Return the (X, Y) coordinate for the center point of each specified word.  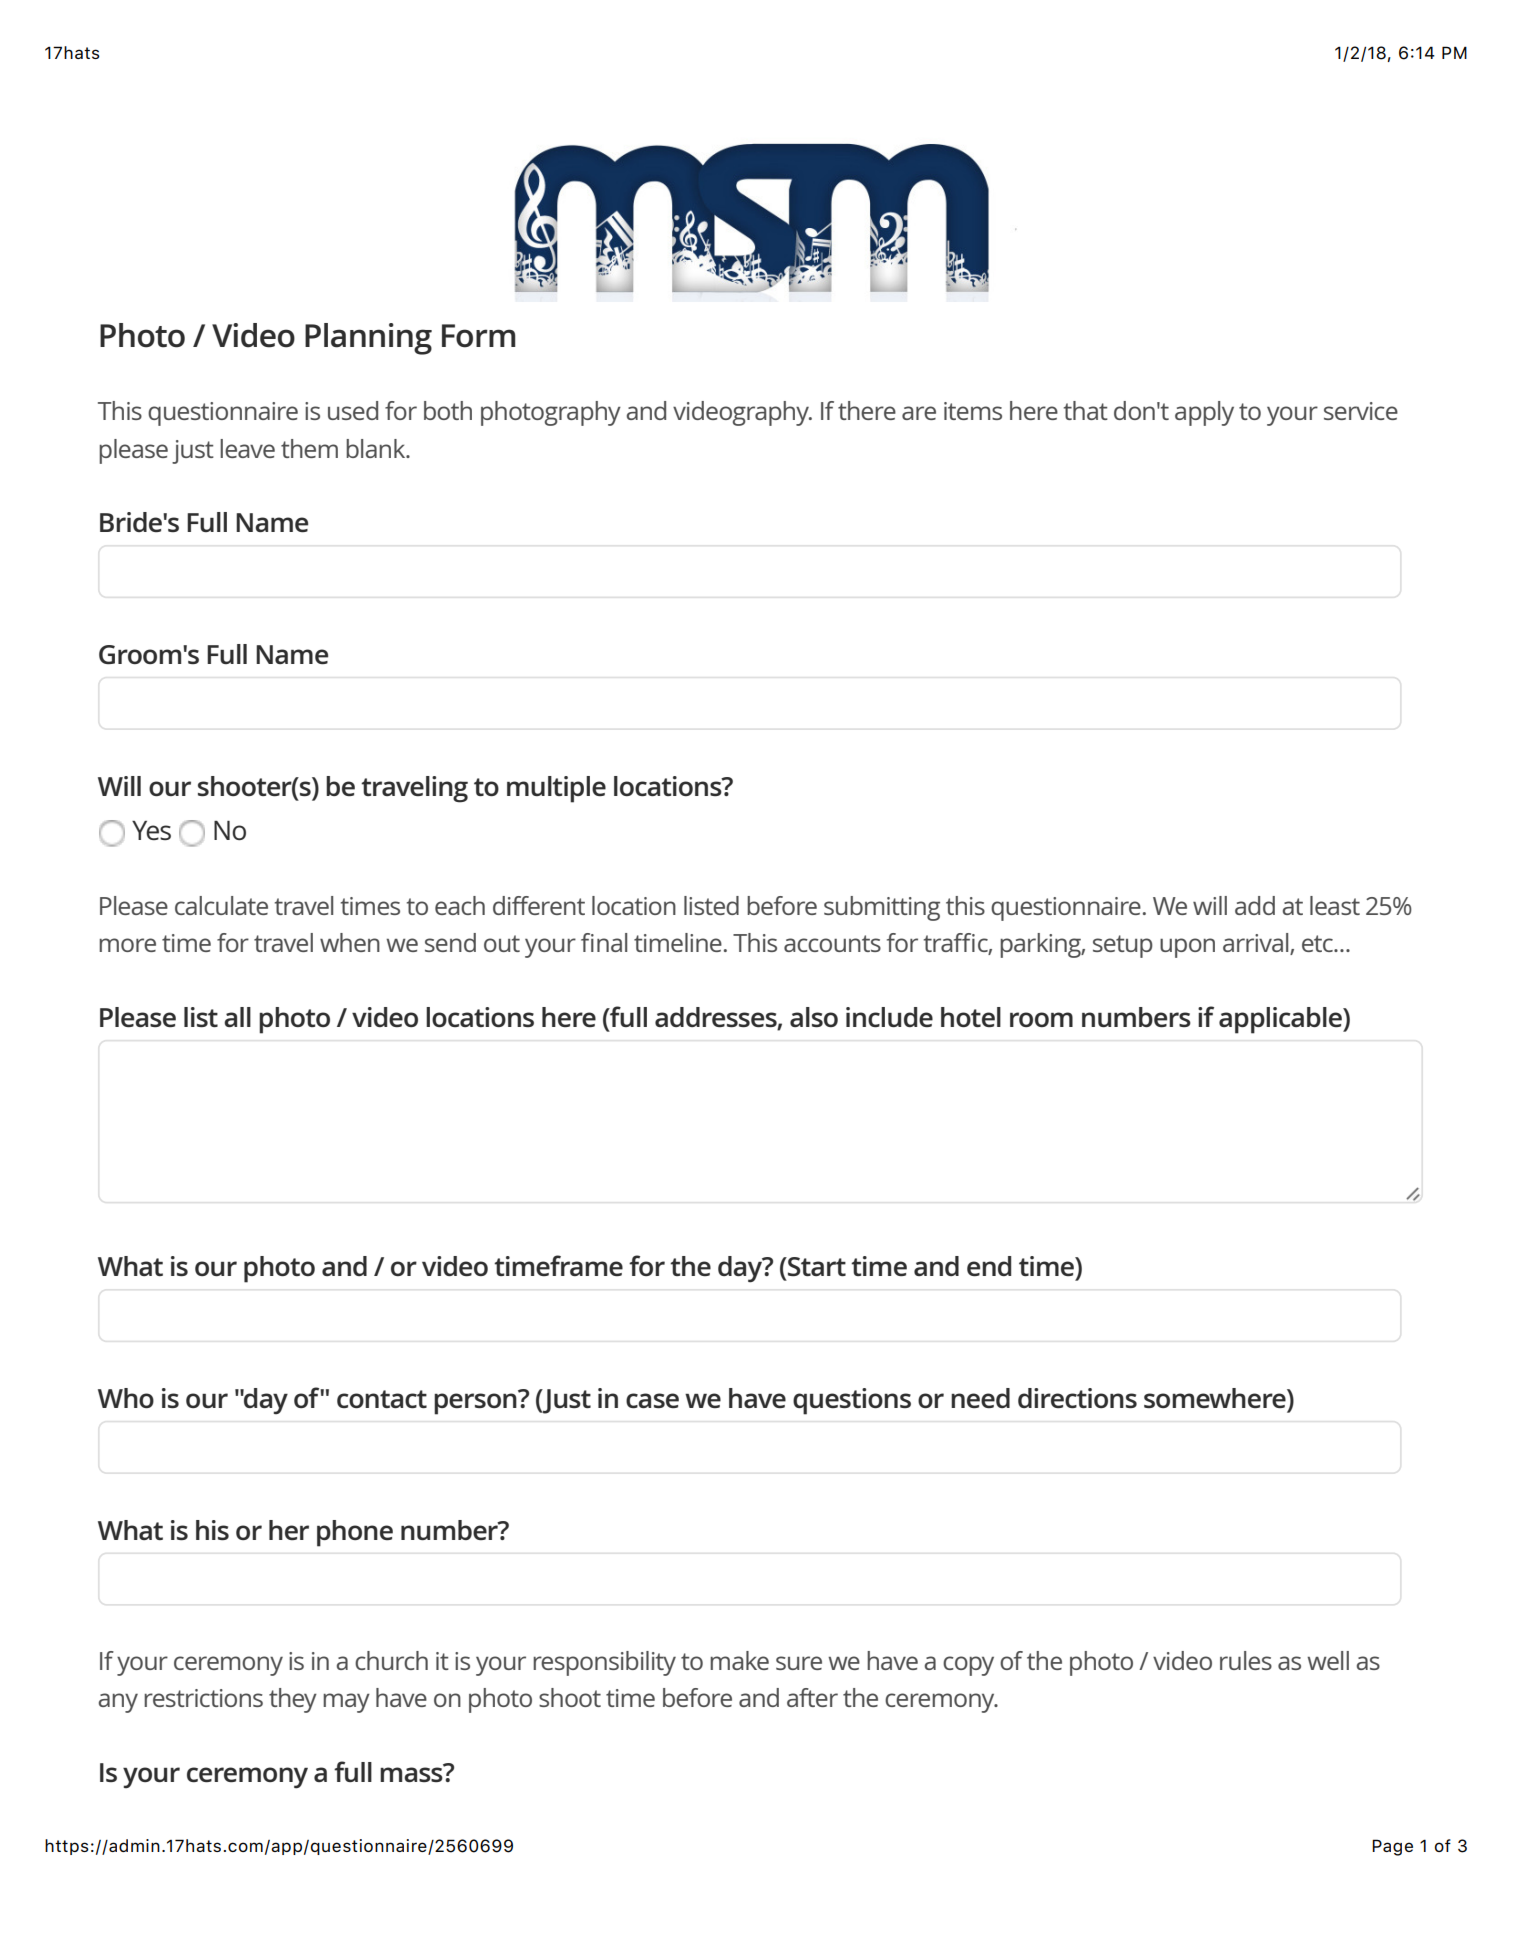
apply (1204, 413)
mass (412, 1773)
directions (1077, 1398)
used (353, 410)
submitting (882, 908)
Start (816, 1266)
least (1335, 905)
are (919, 413)
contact (382, 1399)
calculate (221, 905)
